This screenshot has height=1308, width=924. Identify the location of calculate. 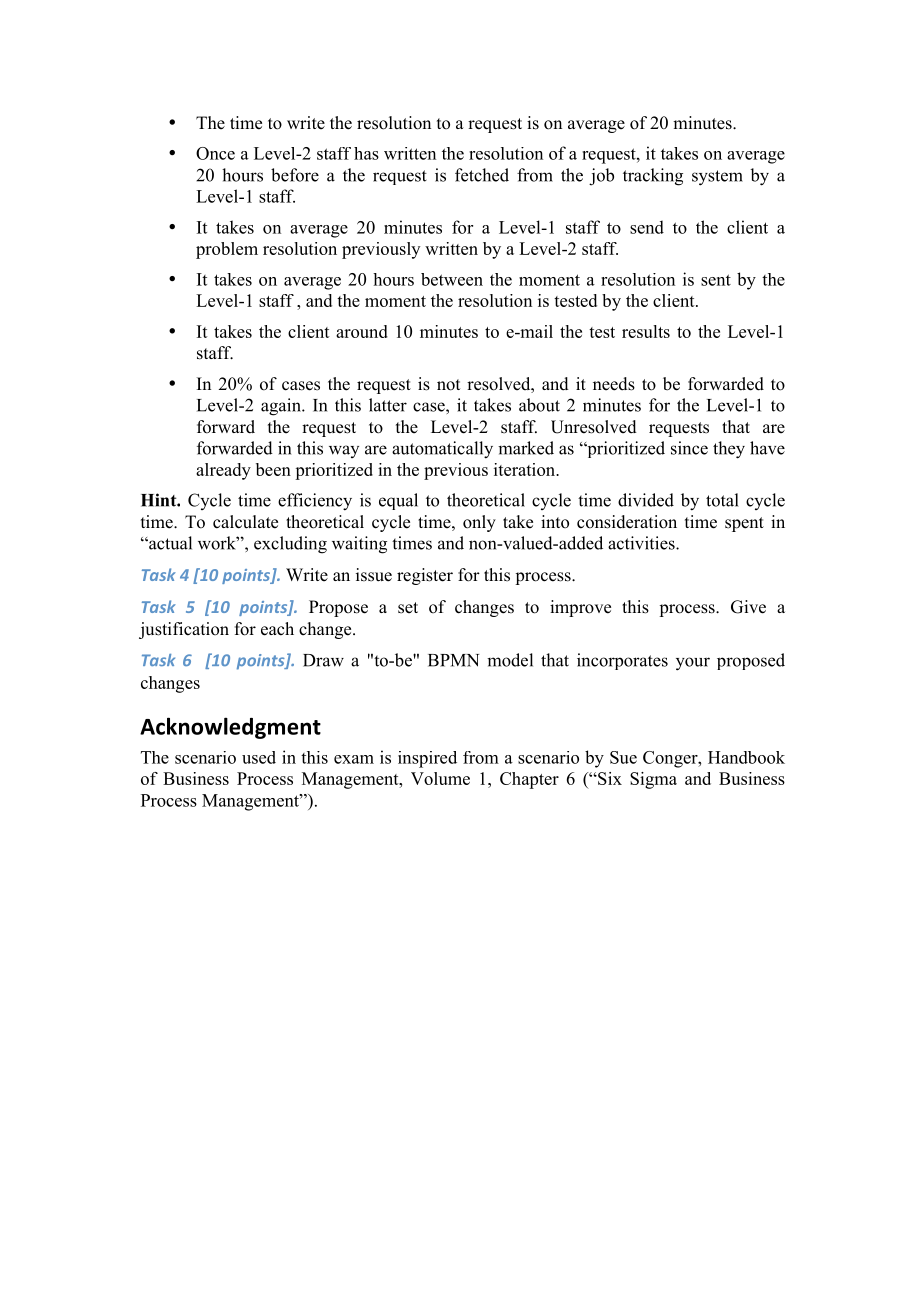
(245, 522).
